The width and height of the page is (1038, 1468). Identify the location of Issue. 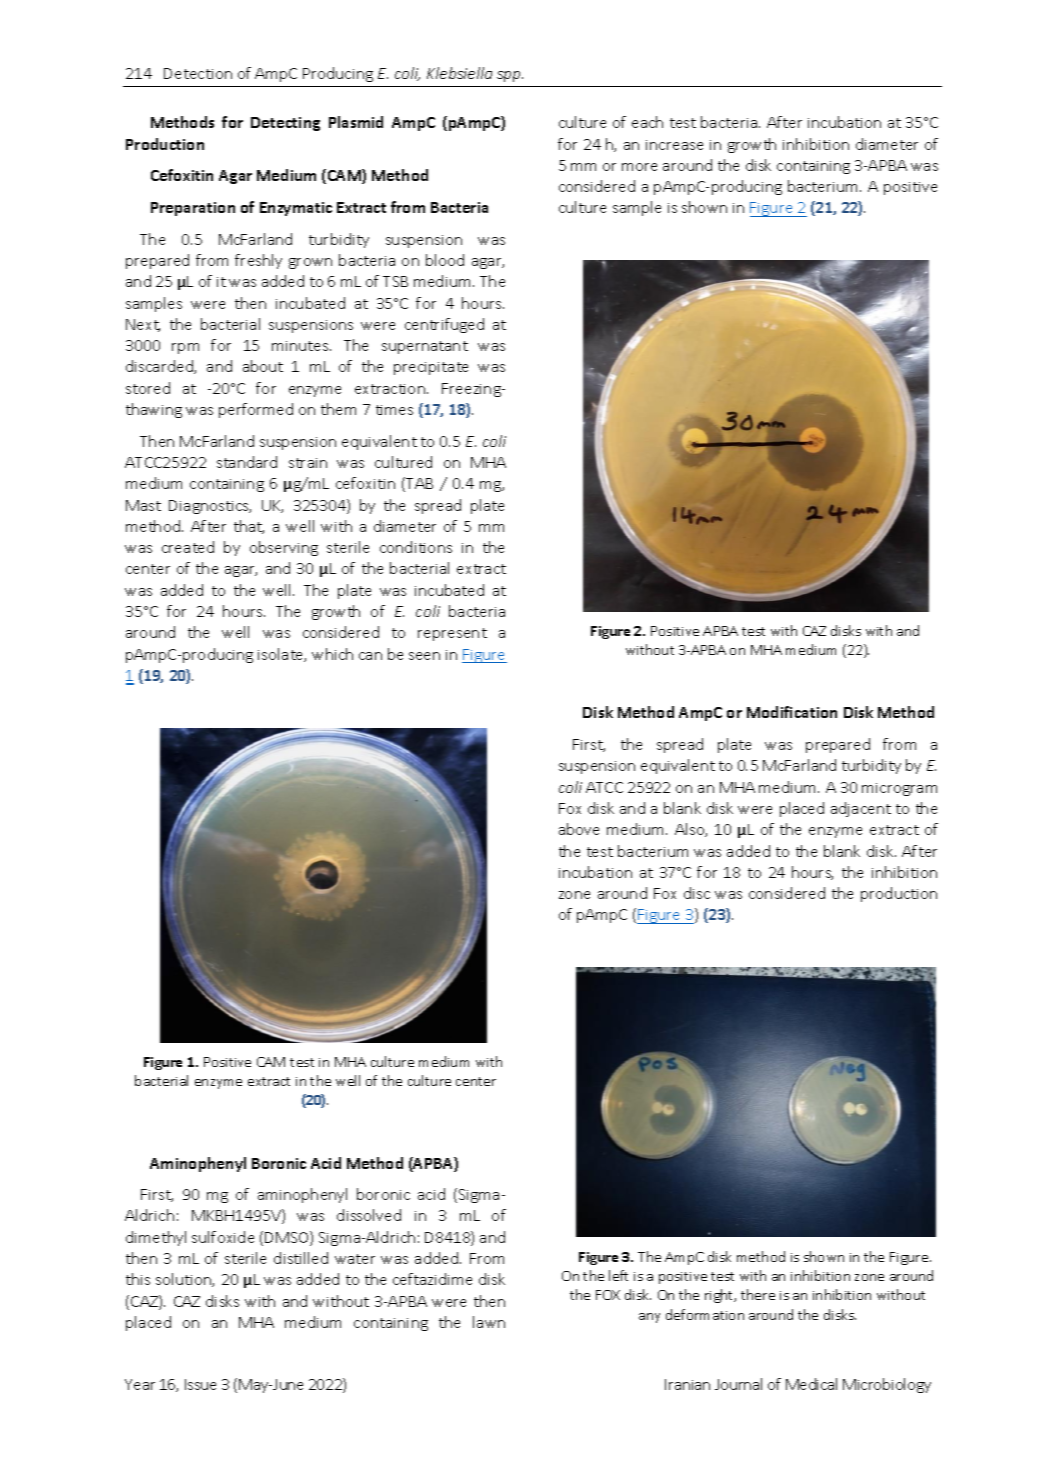
(200, 1384).
